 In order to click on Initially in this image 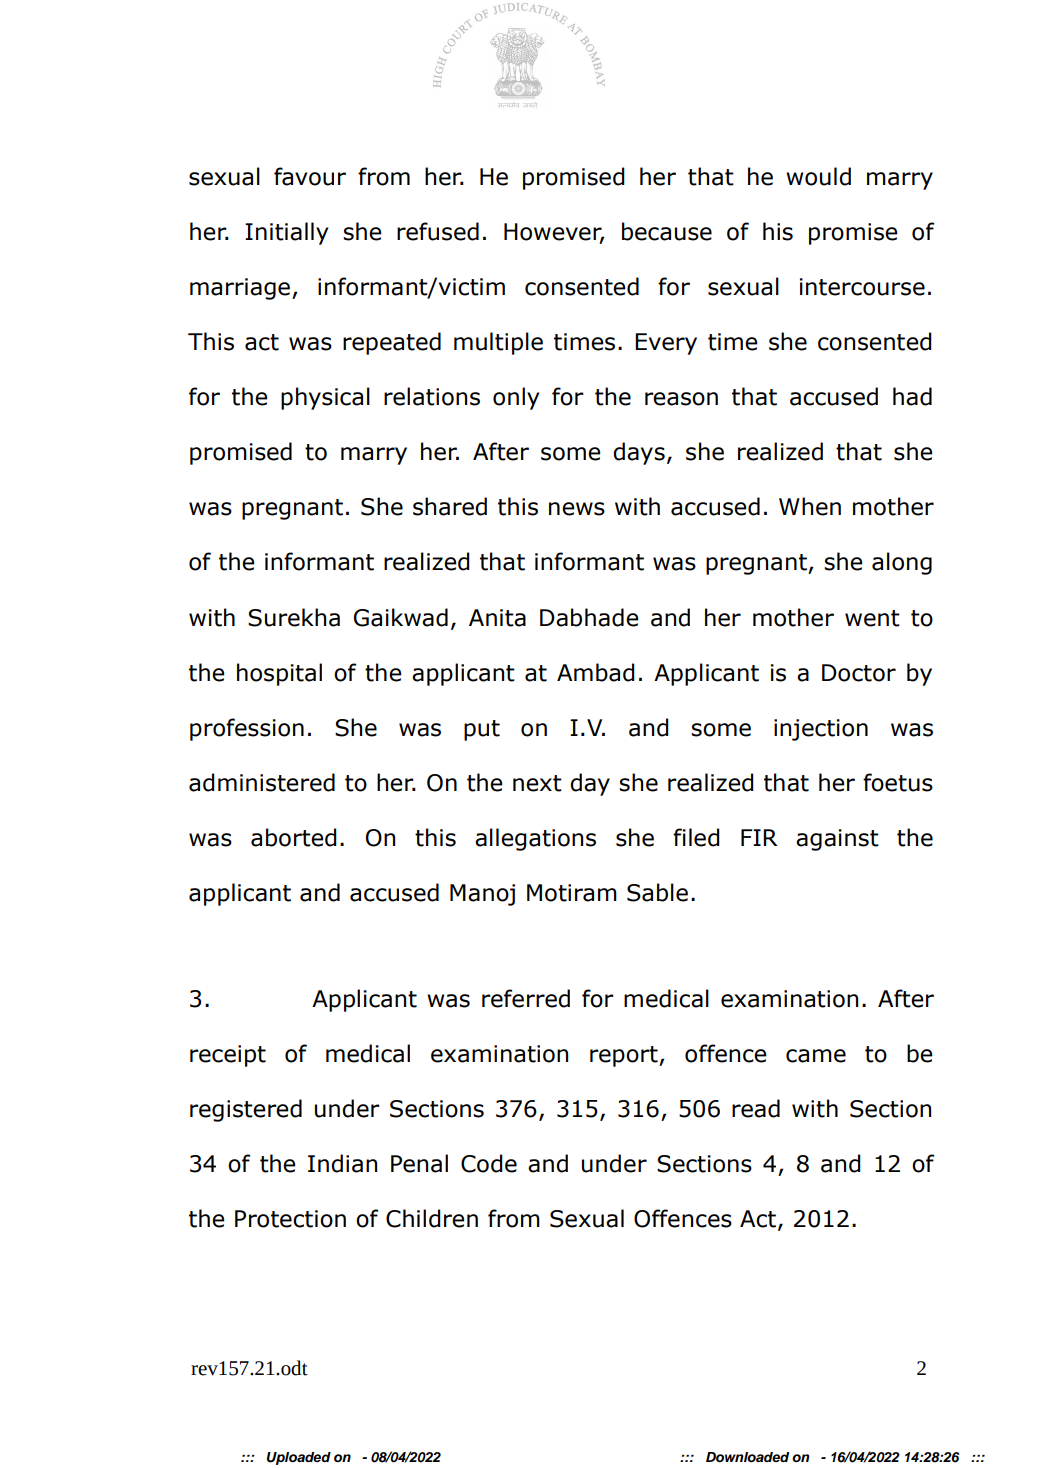, I will do `click(286, 233)`.
